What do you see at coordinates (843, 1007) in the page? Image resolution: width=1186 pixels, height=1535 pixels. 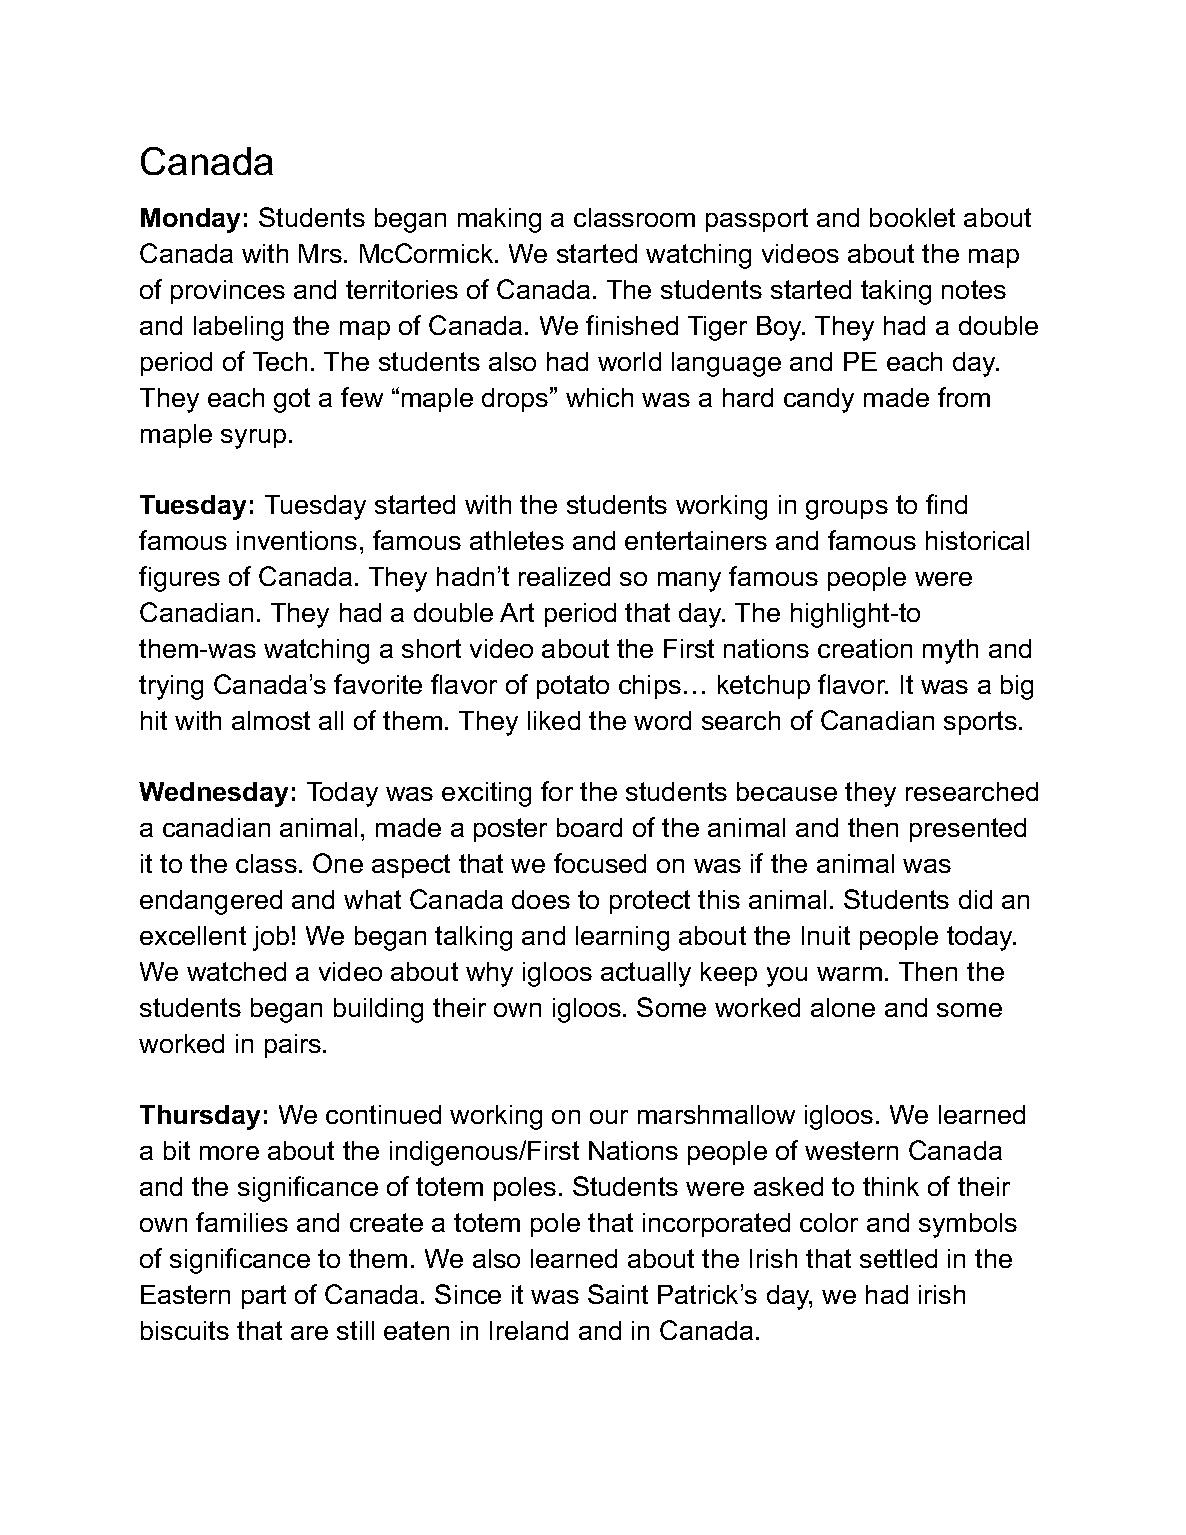 I see `alone` at bounding box center [843, 1007].
